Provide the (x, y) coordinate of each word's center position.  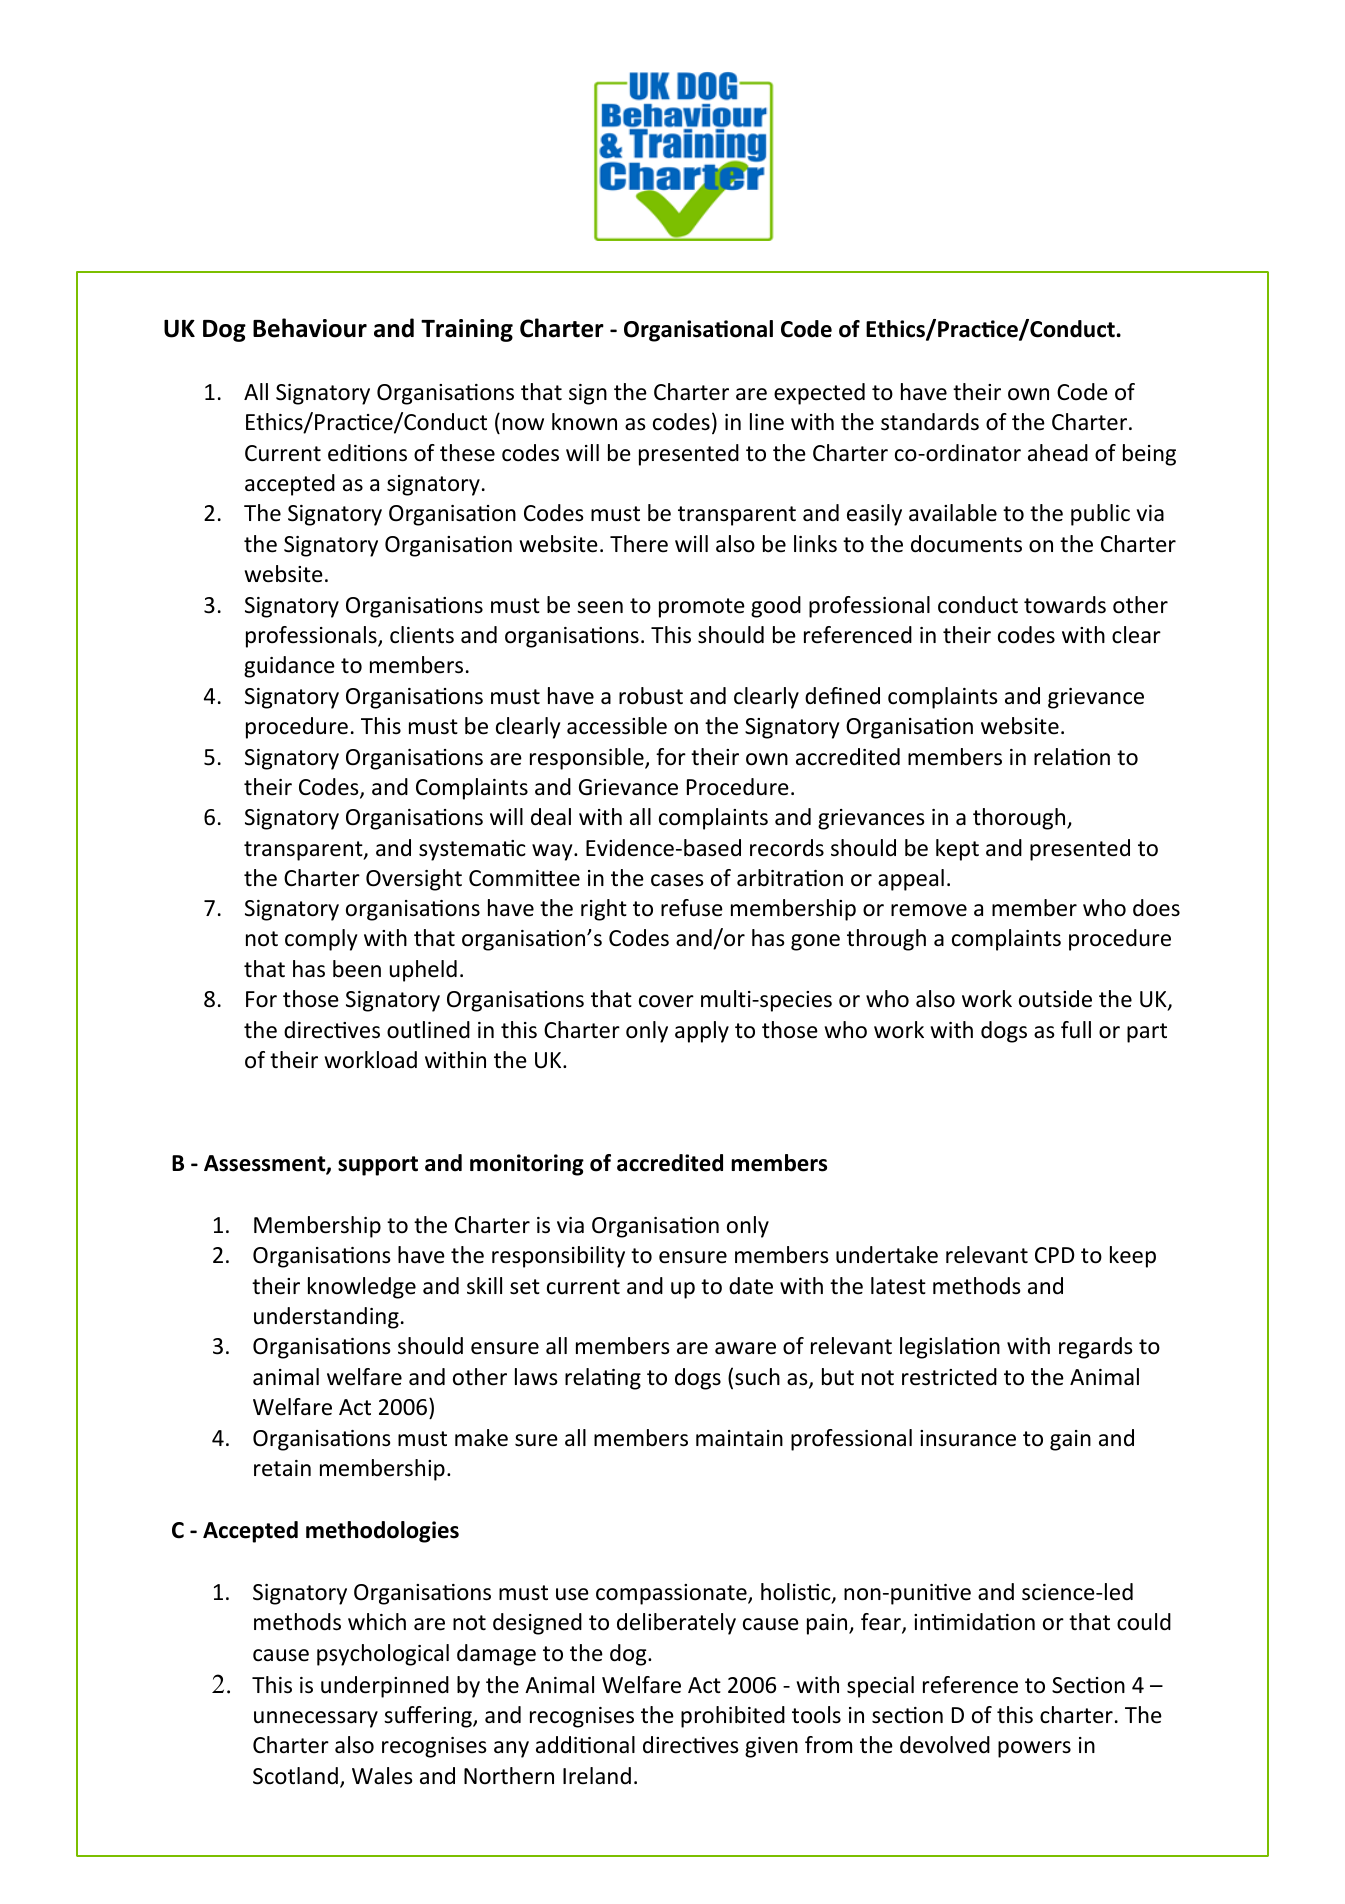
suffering (429, 1717)
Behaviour (310, 328)
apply (702, 1032)
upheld (423, 971)
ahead (1058, 453)
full (1076, 1030)
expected (819, 394)
